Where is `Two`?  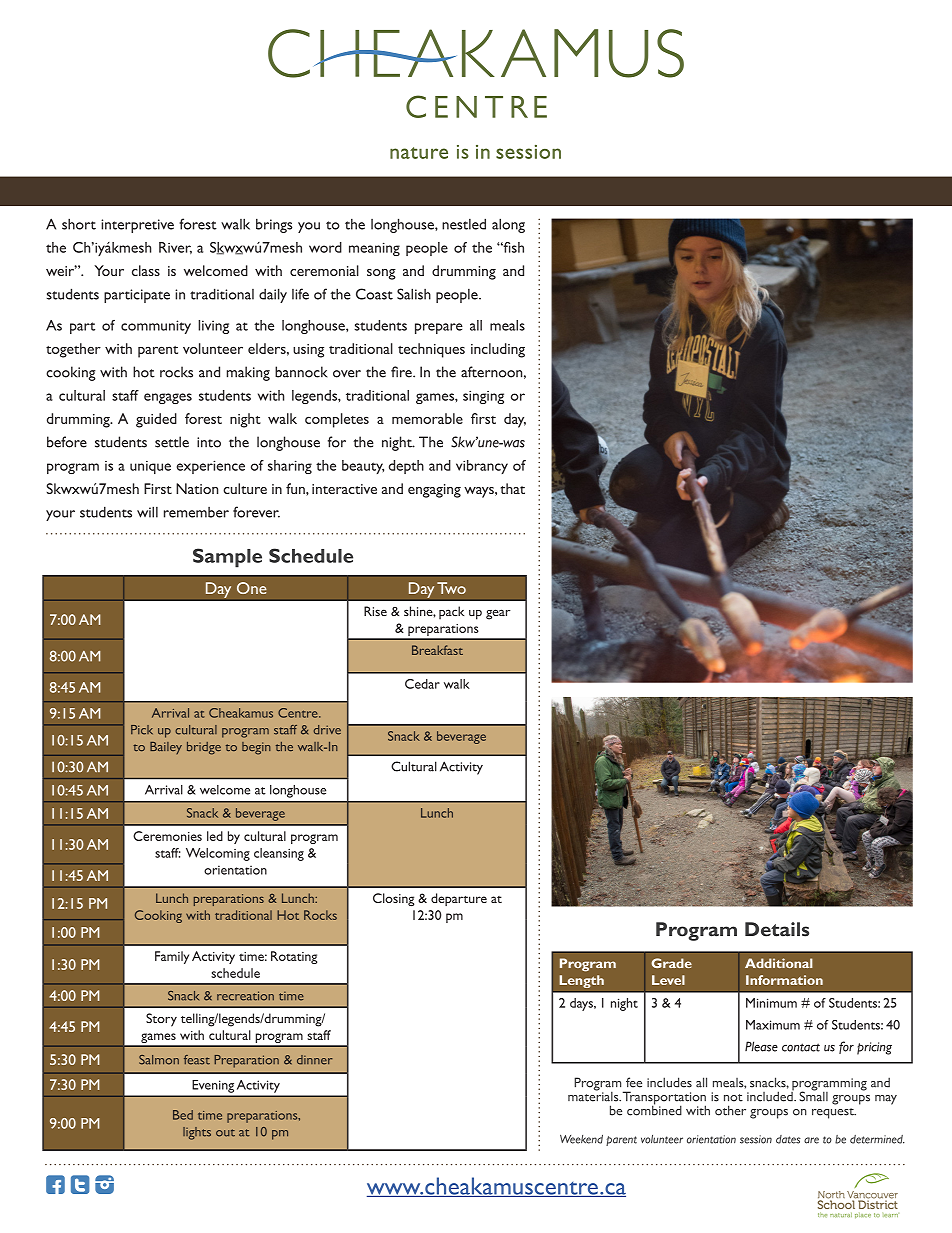 Two is located at coordinates (451, 588).
